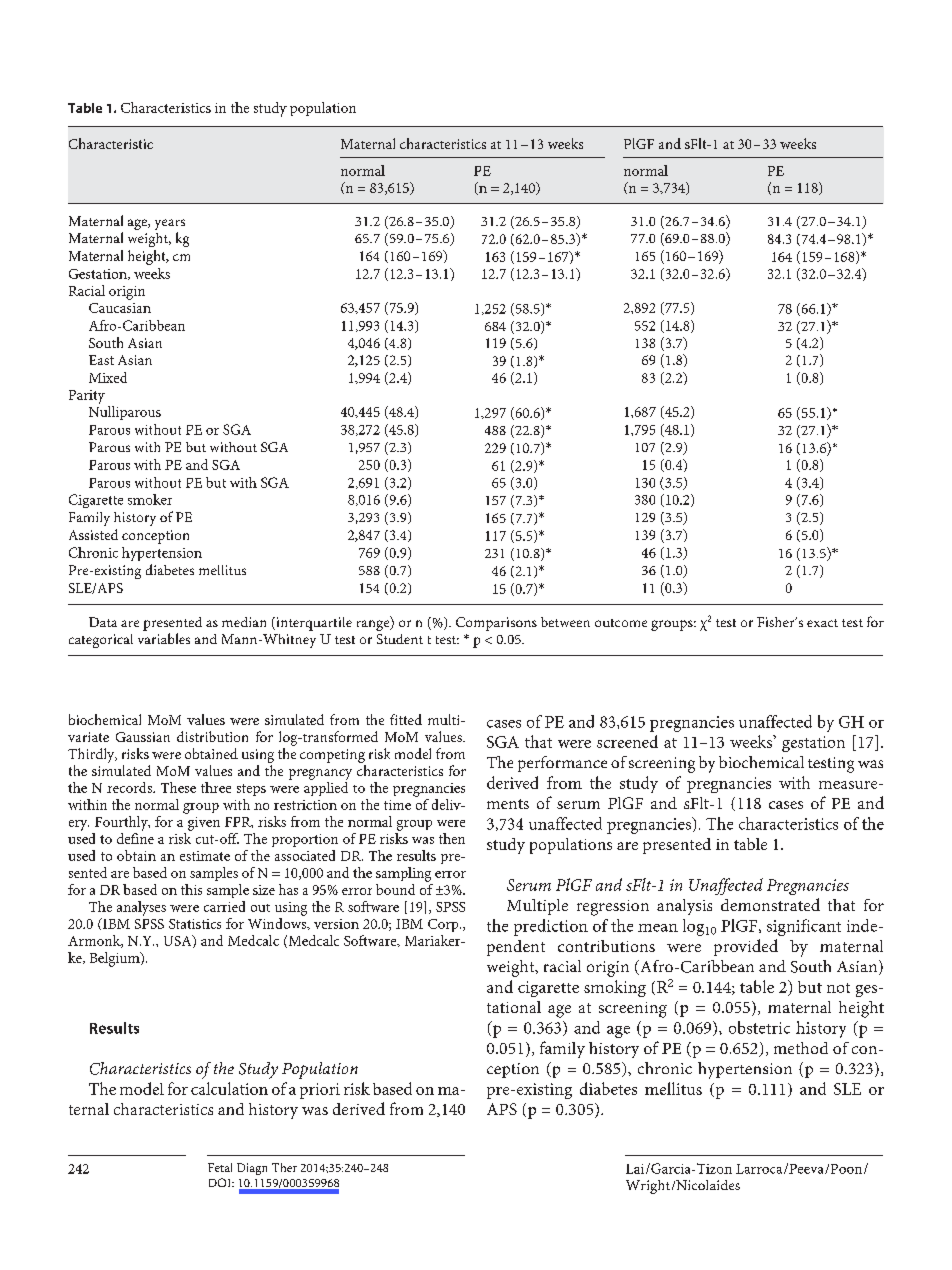  I want to click on years, so click(170, 226).
